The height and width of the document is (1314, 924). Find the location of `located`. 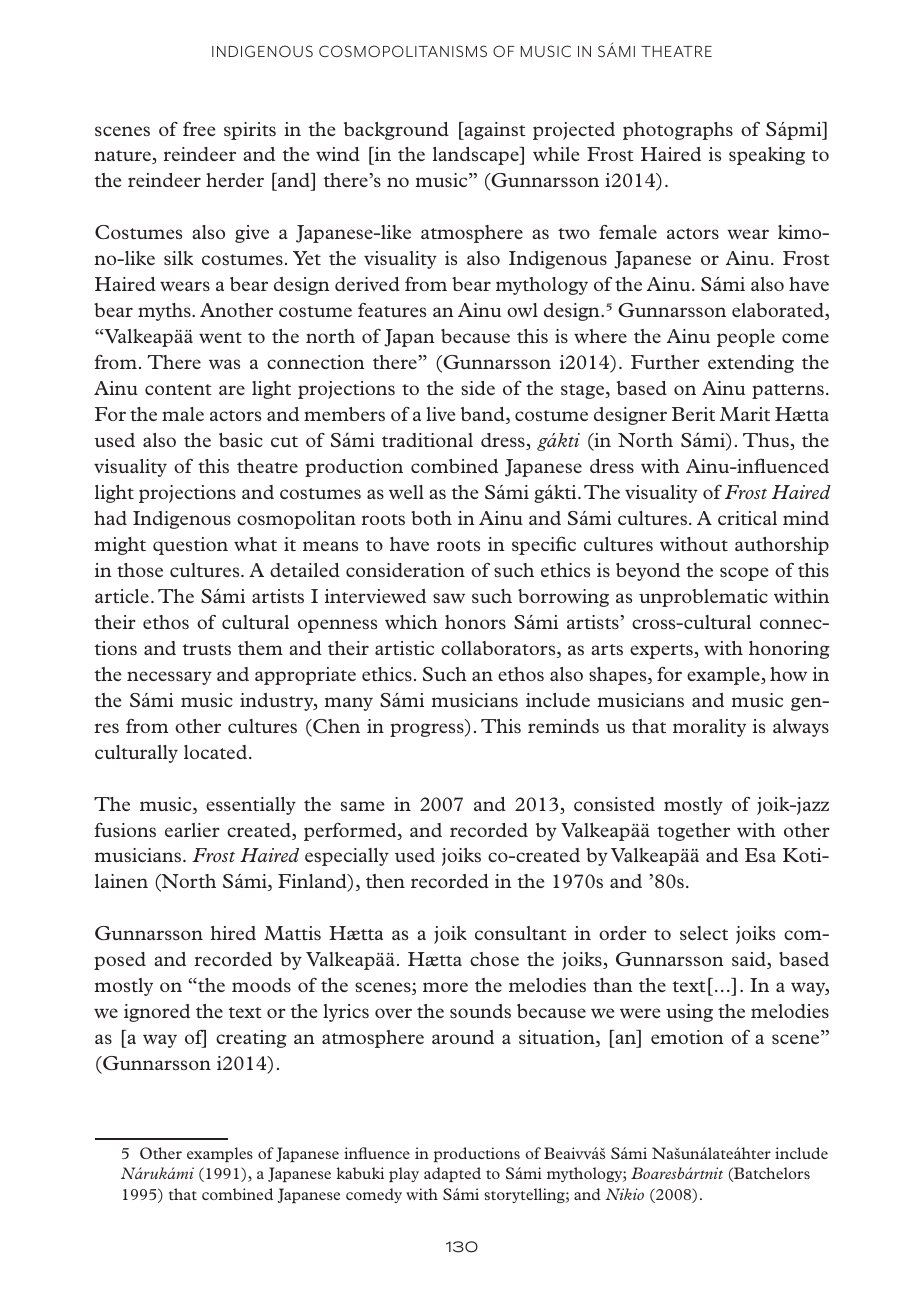

located is located at coordinates (215, 752).
